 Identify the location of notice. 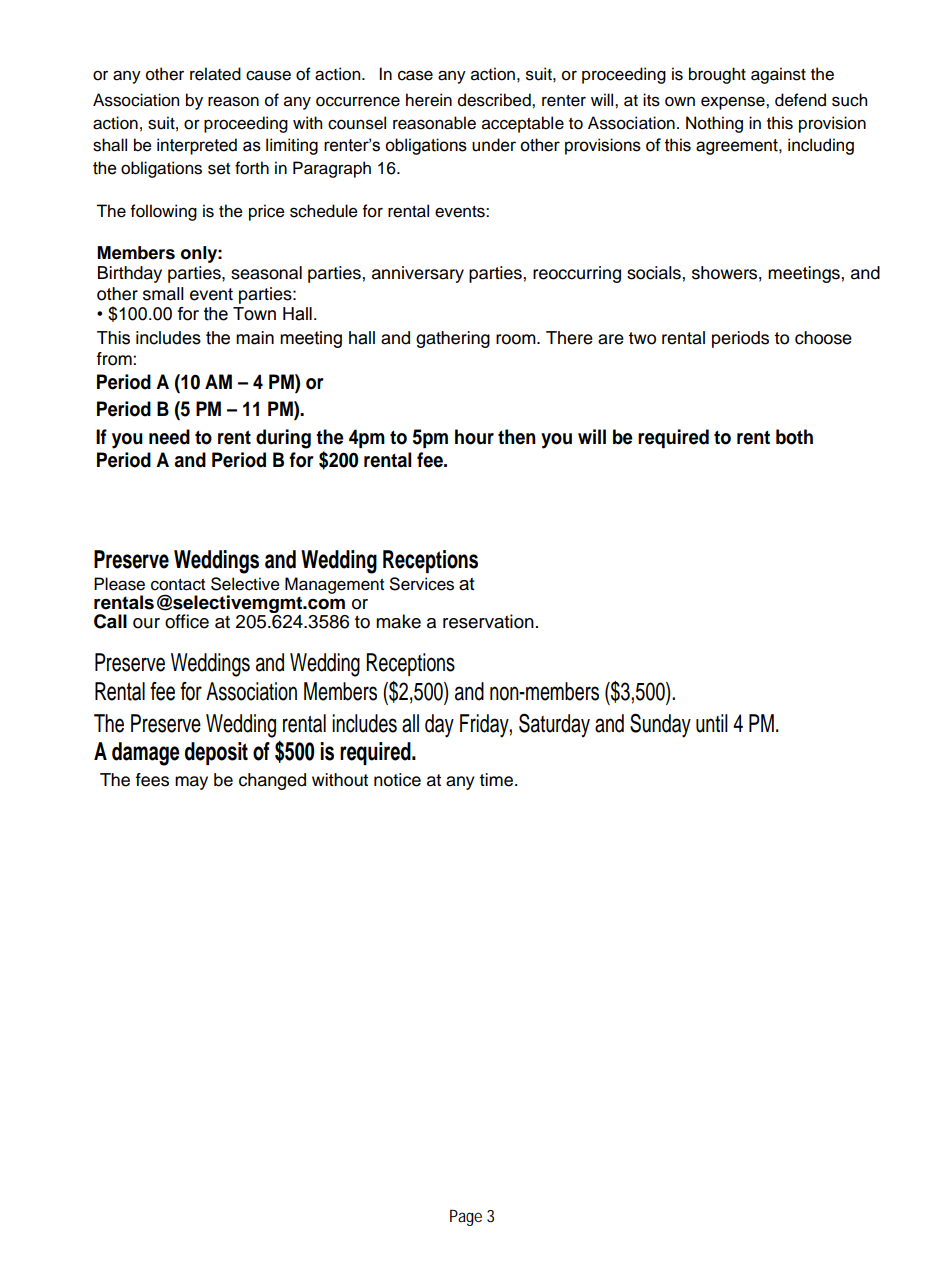
(397, 780).
